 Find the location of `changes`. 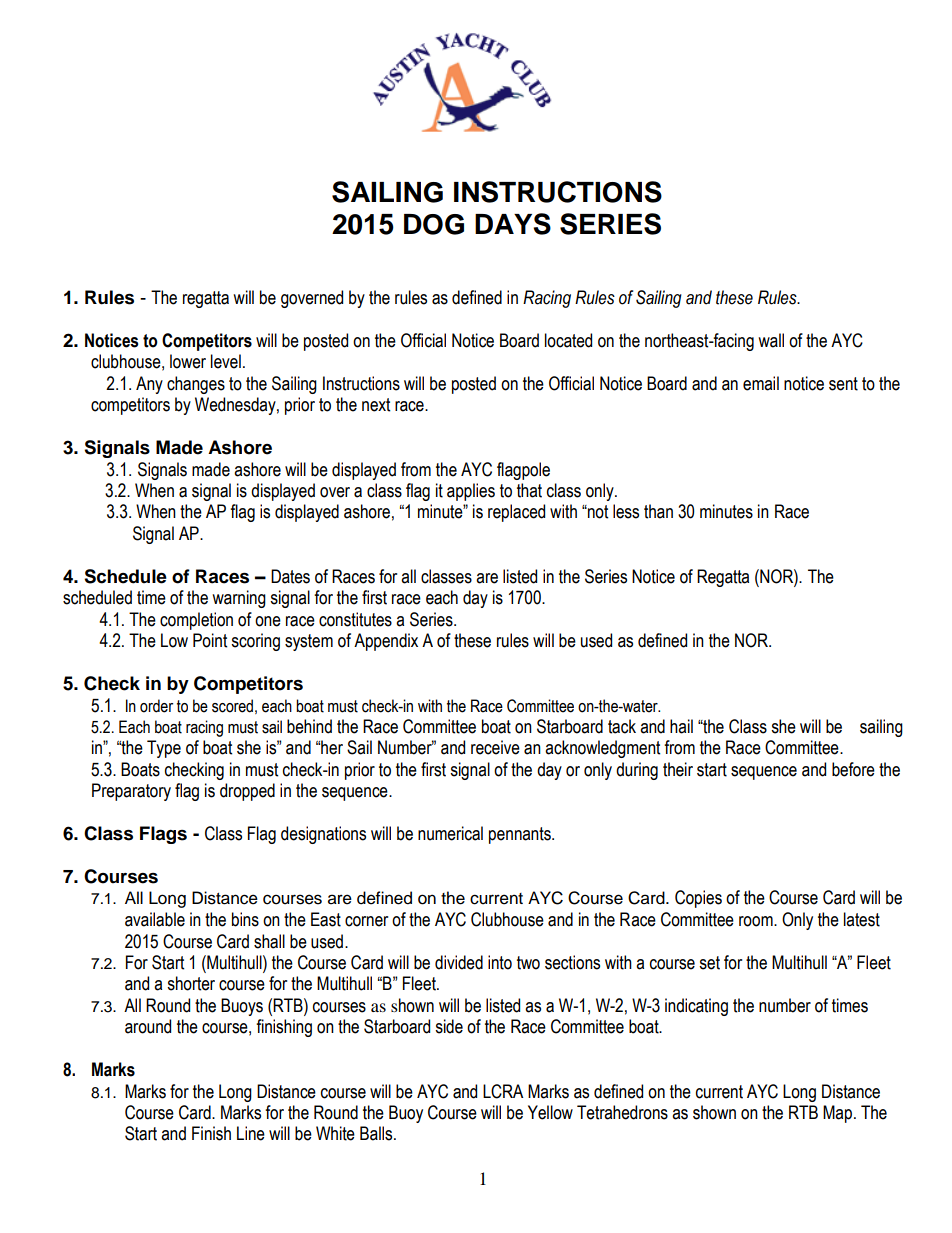

changes is located at coordinates (196, 385).
